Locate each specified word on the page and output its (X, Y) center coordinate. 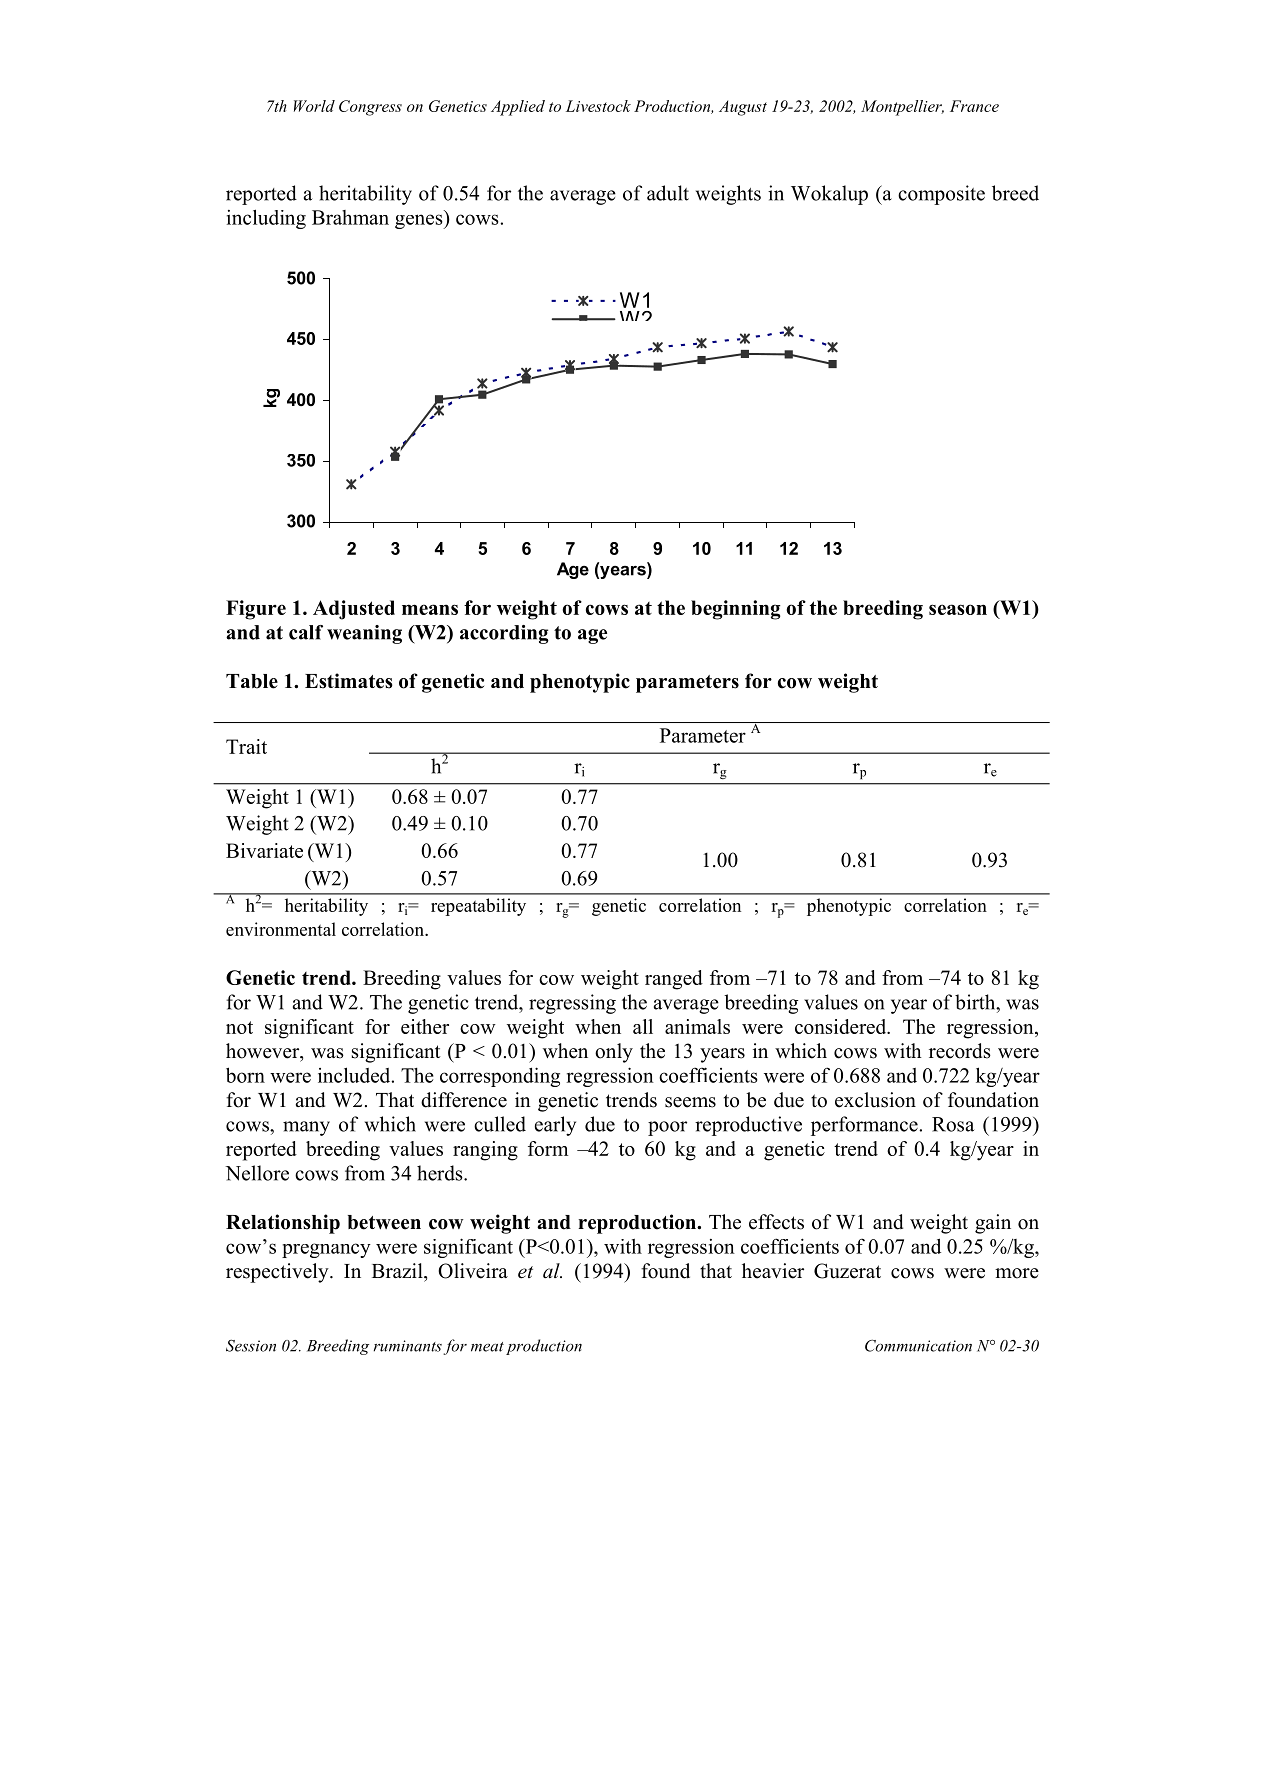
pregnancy (326, 1250)
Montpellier (902, 108)
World (314, 106)
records (960, 1051)
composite (941, 195)
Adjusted (354, 610)
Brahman (350, 217)
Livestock (598, 106)
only (614, 1053)
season (958, 609)
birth (976, 1002)
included (355, 1075)
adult (668, 193)
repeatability (478, 907)
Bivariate (264, 850)
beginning (735, 610)
